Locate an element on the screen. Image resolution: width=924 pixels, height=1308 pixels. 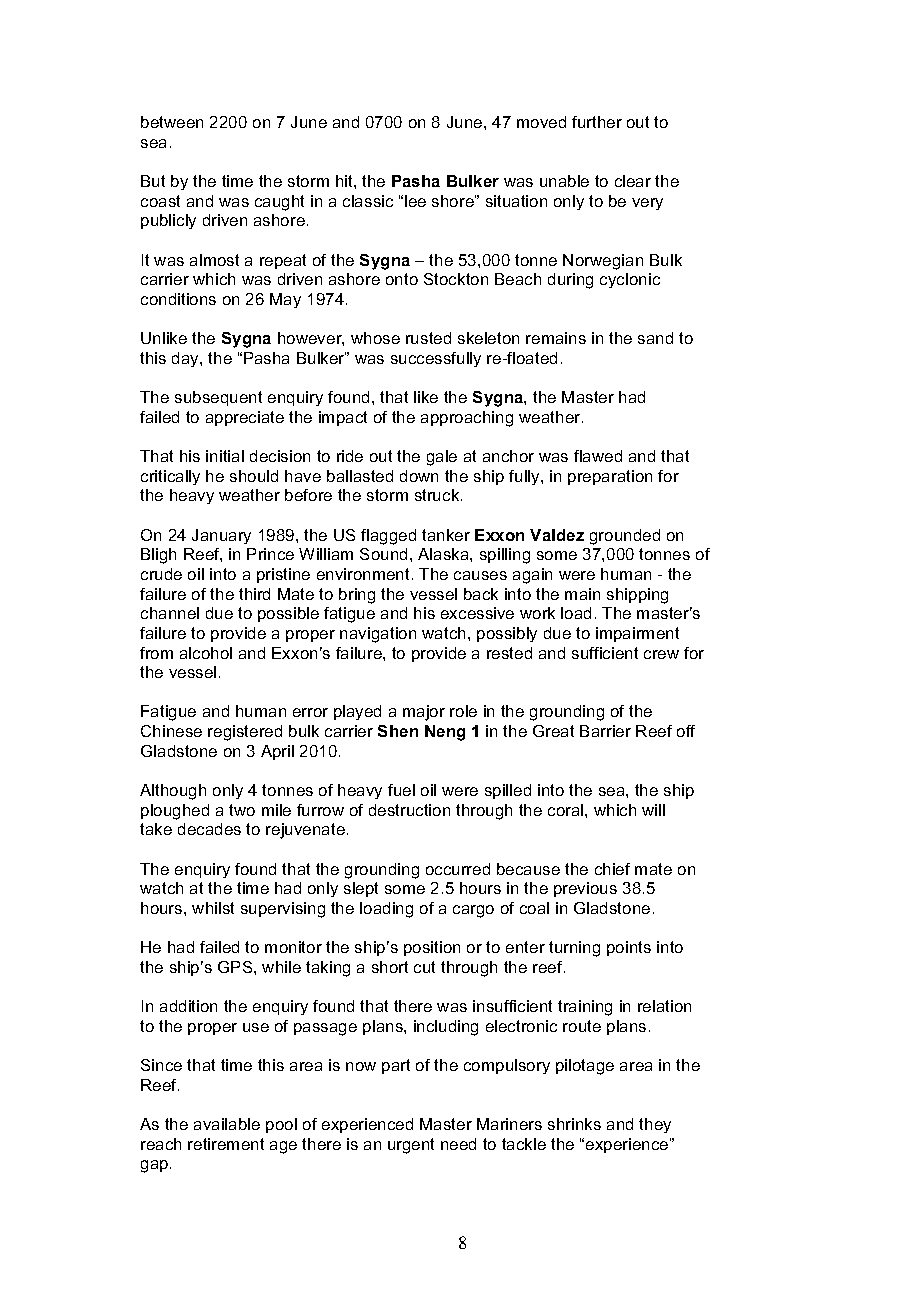
clear is located at coordinates (633, 181).
